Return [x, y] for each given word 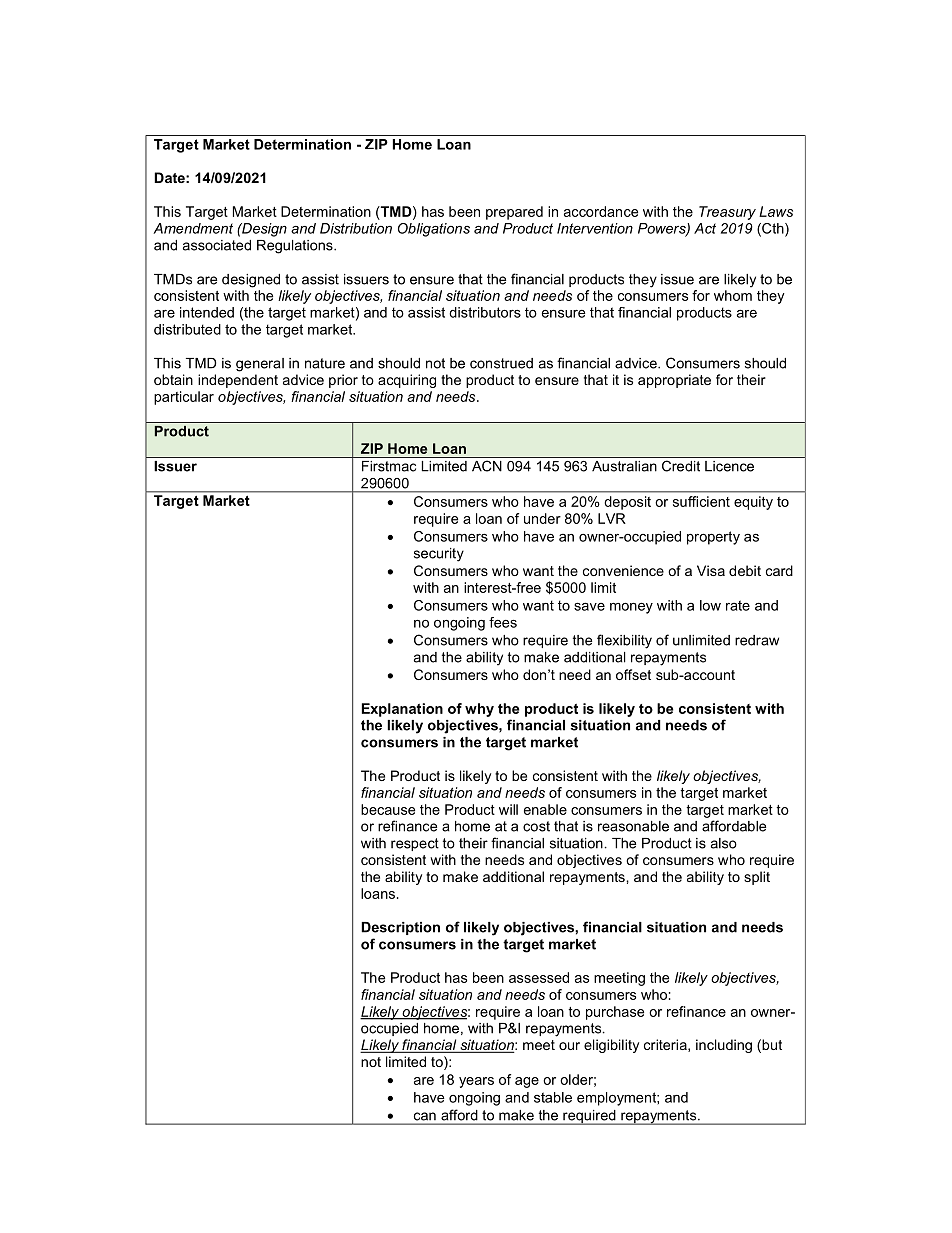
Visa [711, 570]
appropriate [674, 381]
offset [633, 674]
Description [400, 928]
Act [705, 228]
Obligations [434, 230]
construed [501, 363]
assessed [539, 977]
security [439, 555]
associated [217, 245]
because [388, 809]
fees [503, 622]
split [757, 878]
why [479, 710]
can [425, 1116]
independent [238, 381]
